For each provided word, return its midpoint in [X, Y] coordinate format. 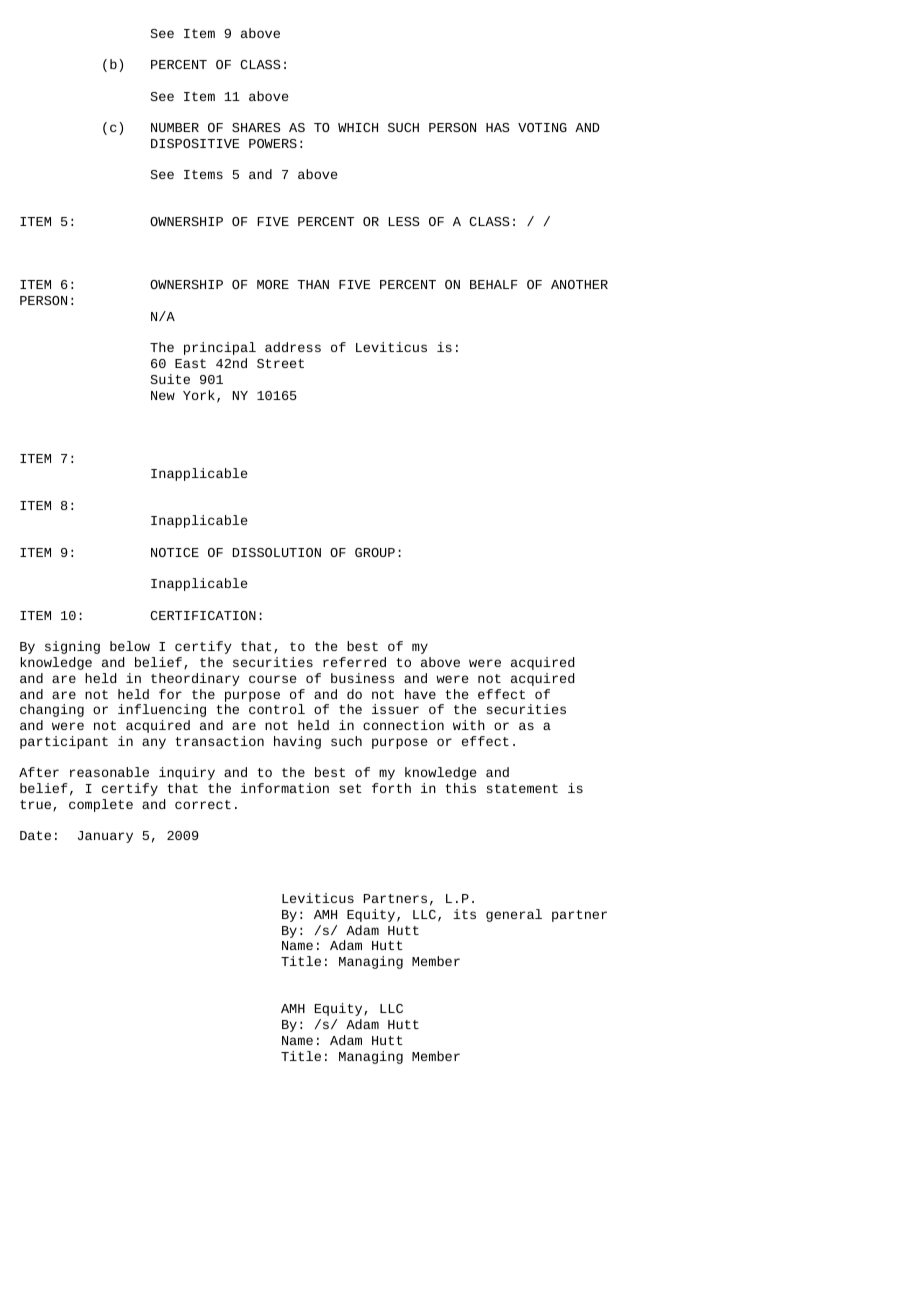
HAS [498, 127]
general [514, 915]
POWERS [273, 143]
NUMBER [175, 127]
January [105, 837]
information [285, 788]
